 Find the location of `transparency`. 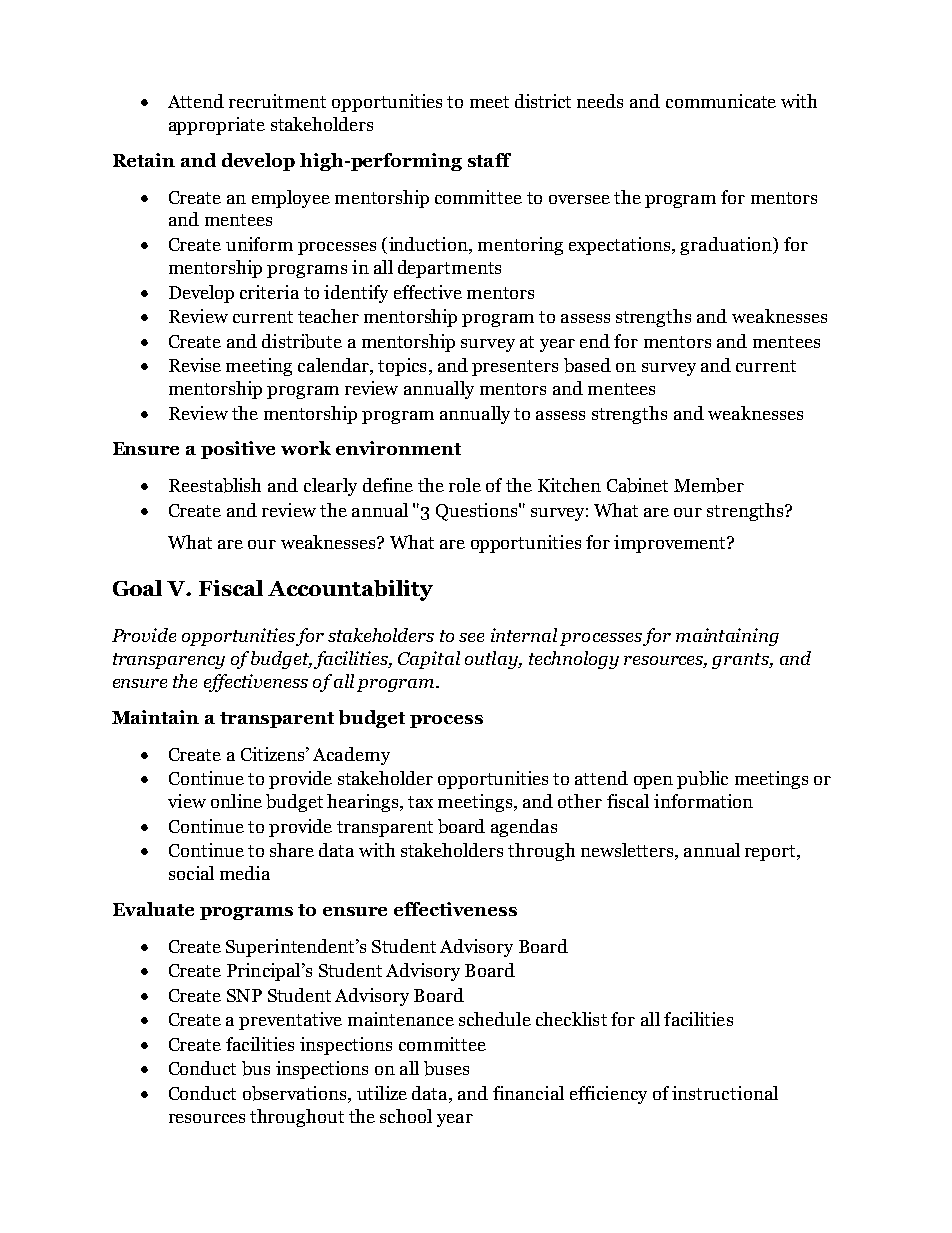

transparency is located at coordinates (169, 661).
